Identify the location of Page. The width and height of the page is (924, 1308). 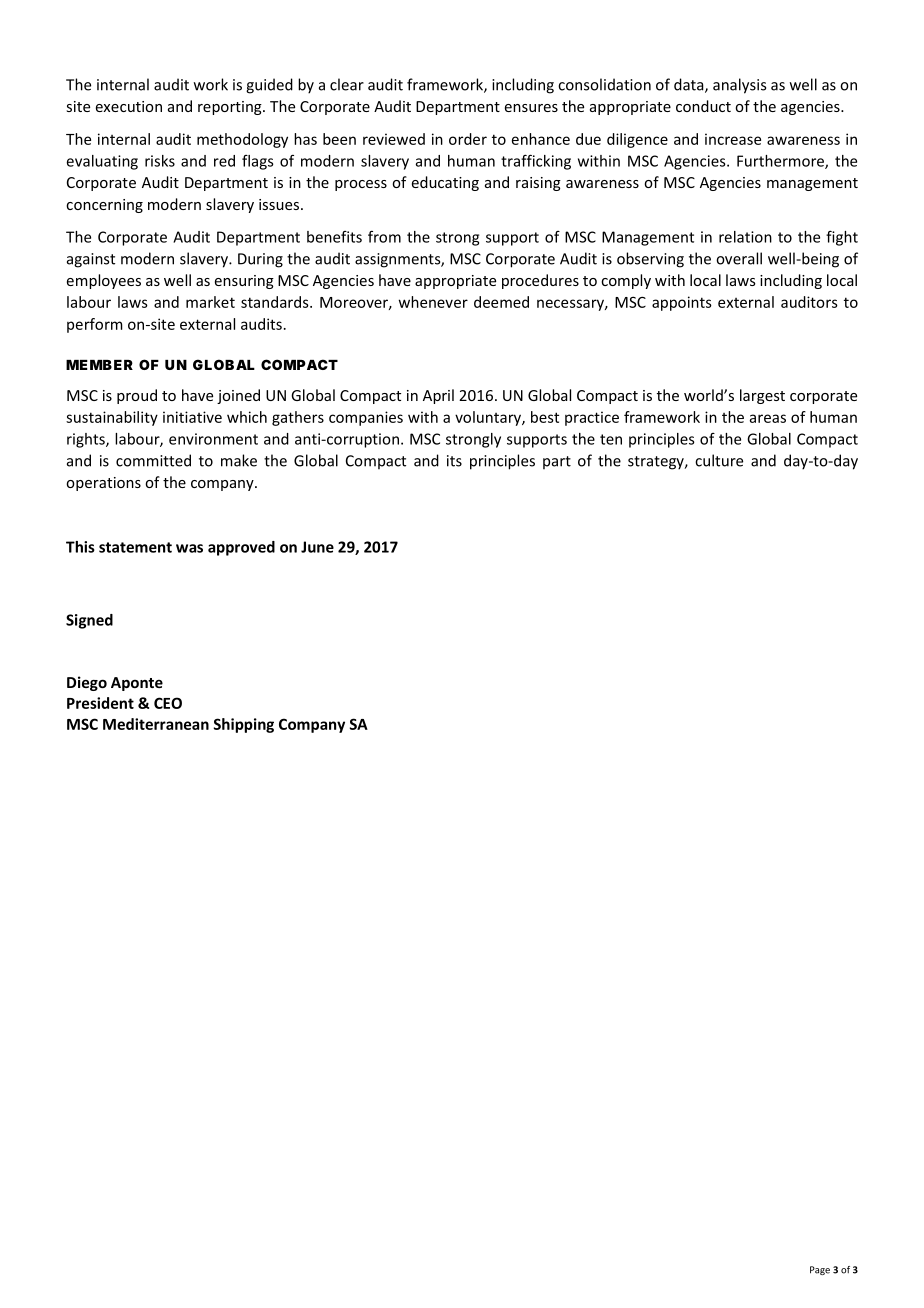
(820, 1270).
